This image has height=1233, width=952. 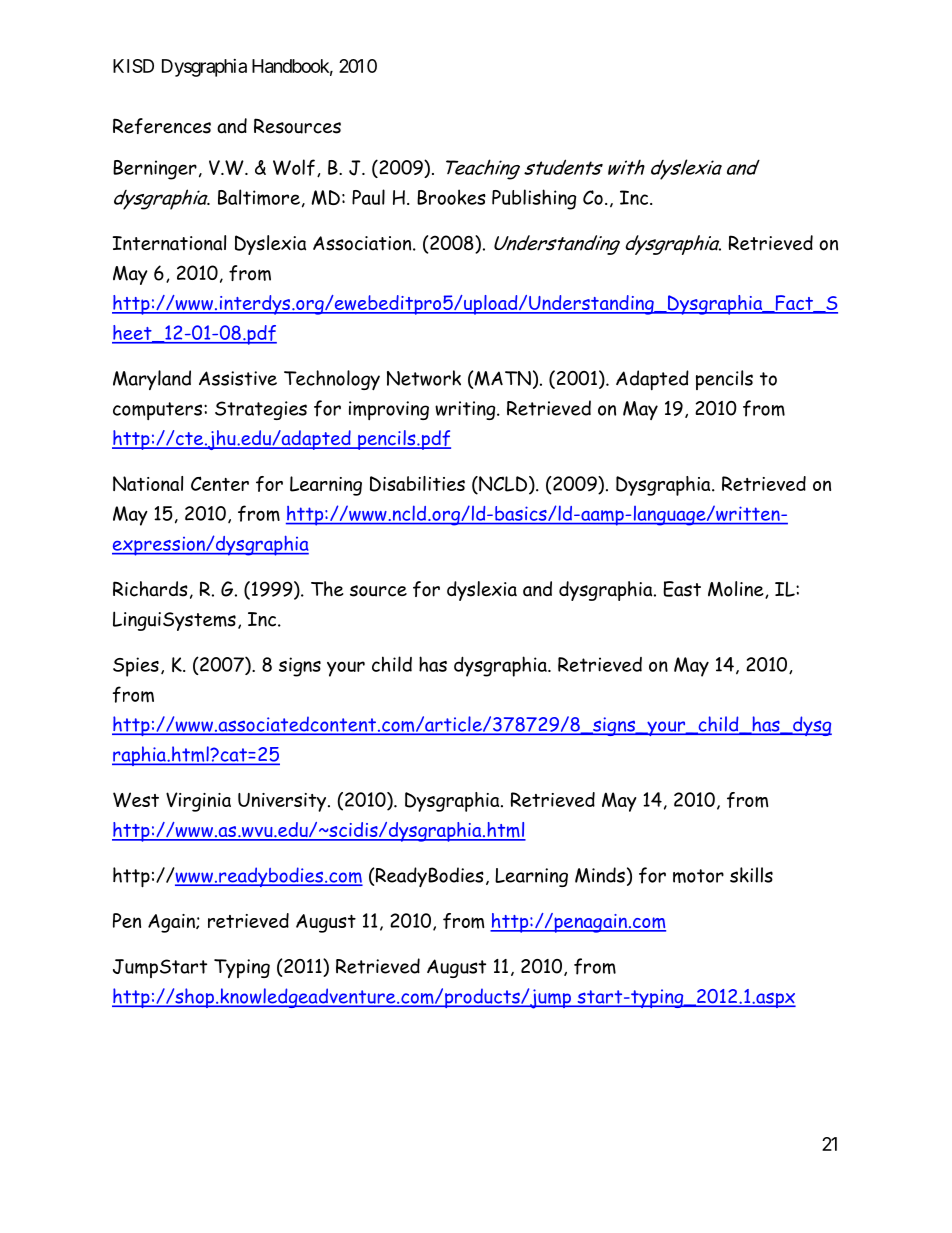 I want to click on East, so click(x=682, y=589).
